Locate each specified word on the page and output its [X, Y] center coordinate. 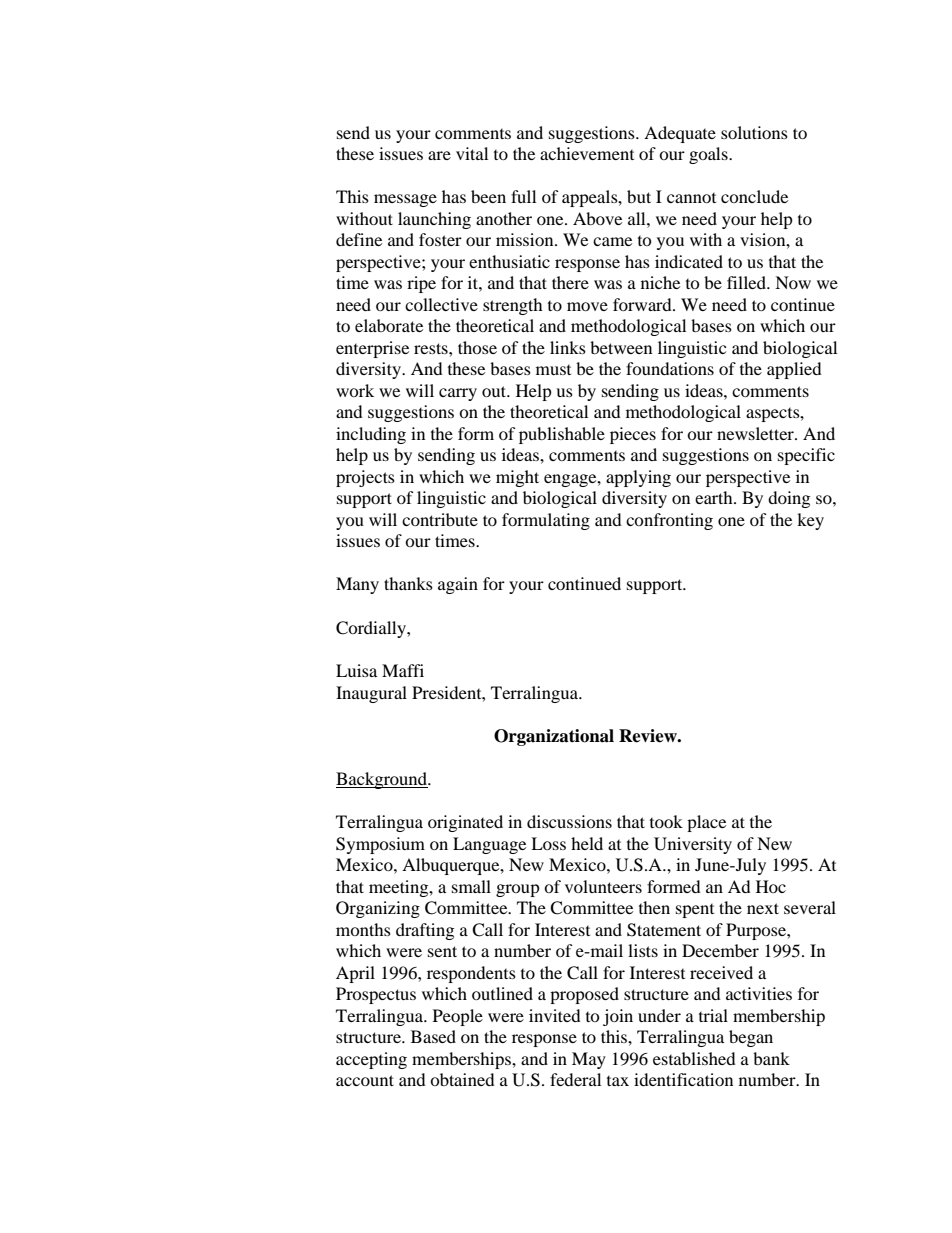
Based [433, 1036]
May [589, 1060]
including [371, 435]
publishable [562, 435]
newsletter [756, 433]
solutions [754, 132]
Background [383, 780]
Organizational [554, 737]
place [706, 823]
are [439, 155]
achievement [587, 153]
